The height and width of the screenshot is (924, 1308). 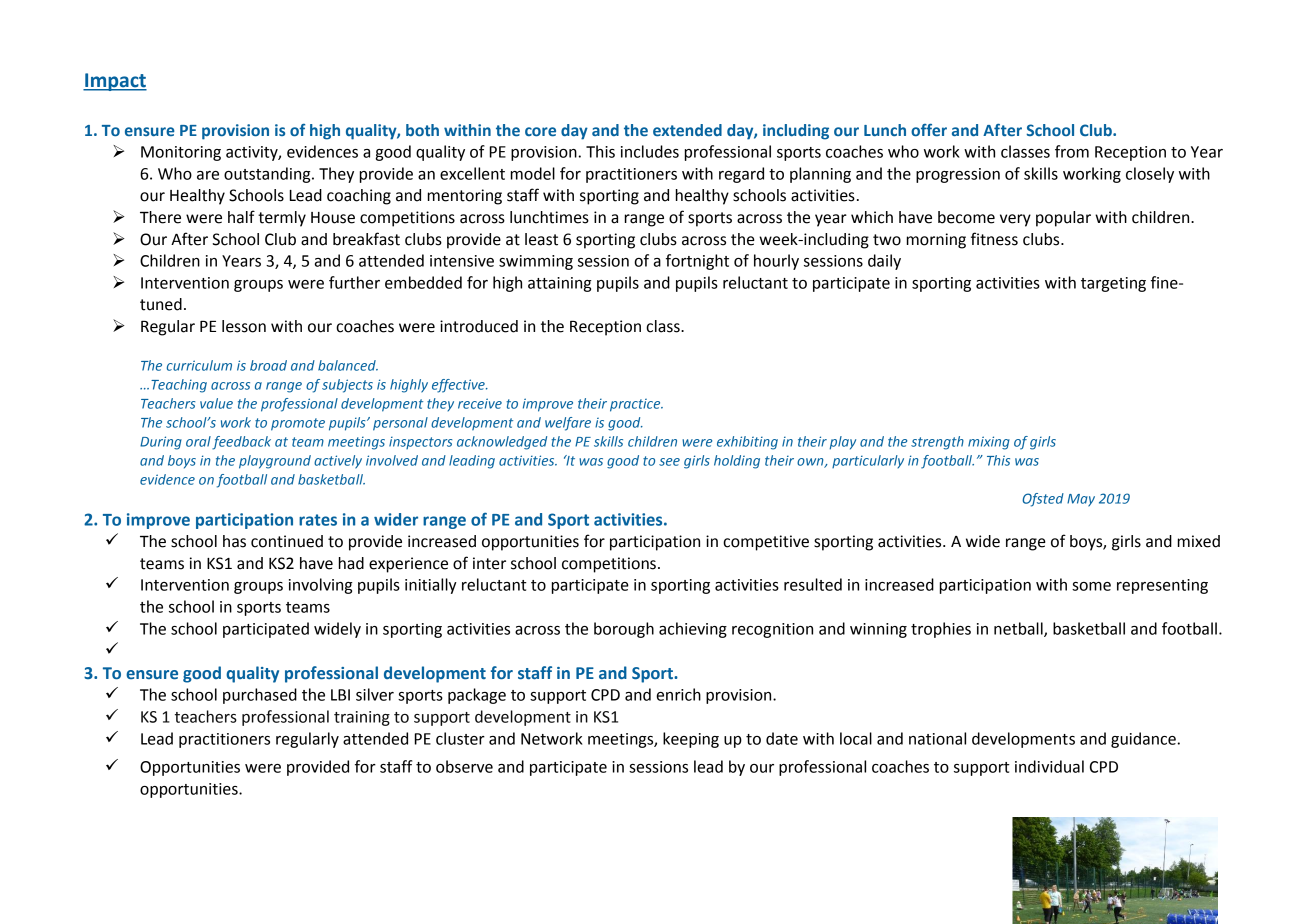 I want to click on individual, so click(x=1049, y=766).
